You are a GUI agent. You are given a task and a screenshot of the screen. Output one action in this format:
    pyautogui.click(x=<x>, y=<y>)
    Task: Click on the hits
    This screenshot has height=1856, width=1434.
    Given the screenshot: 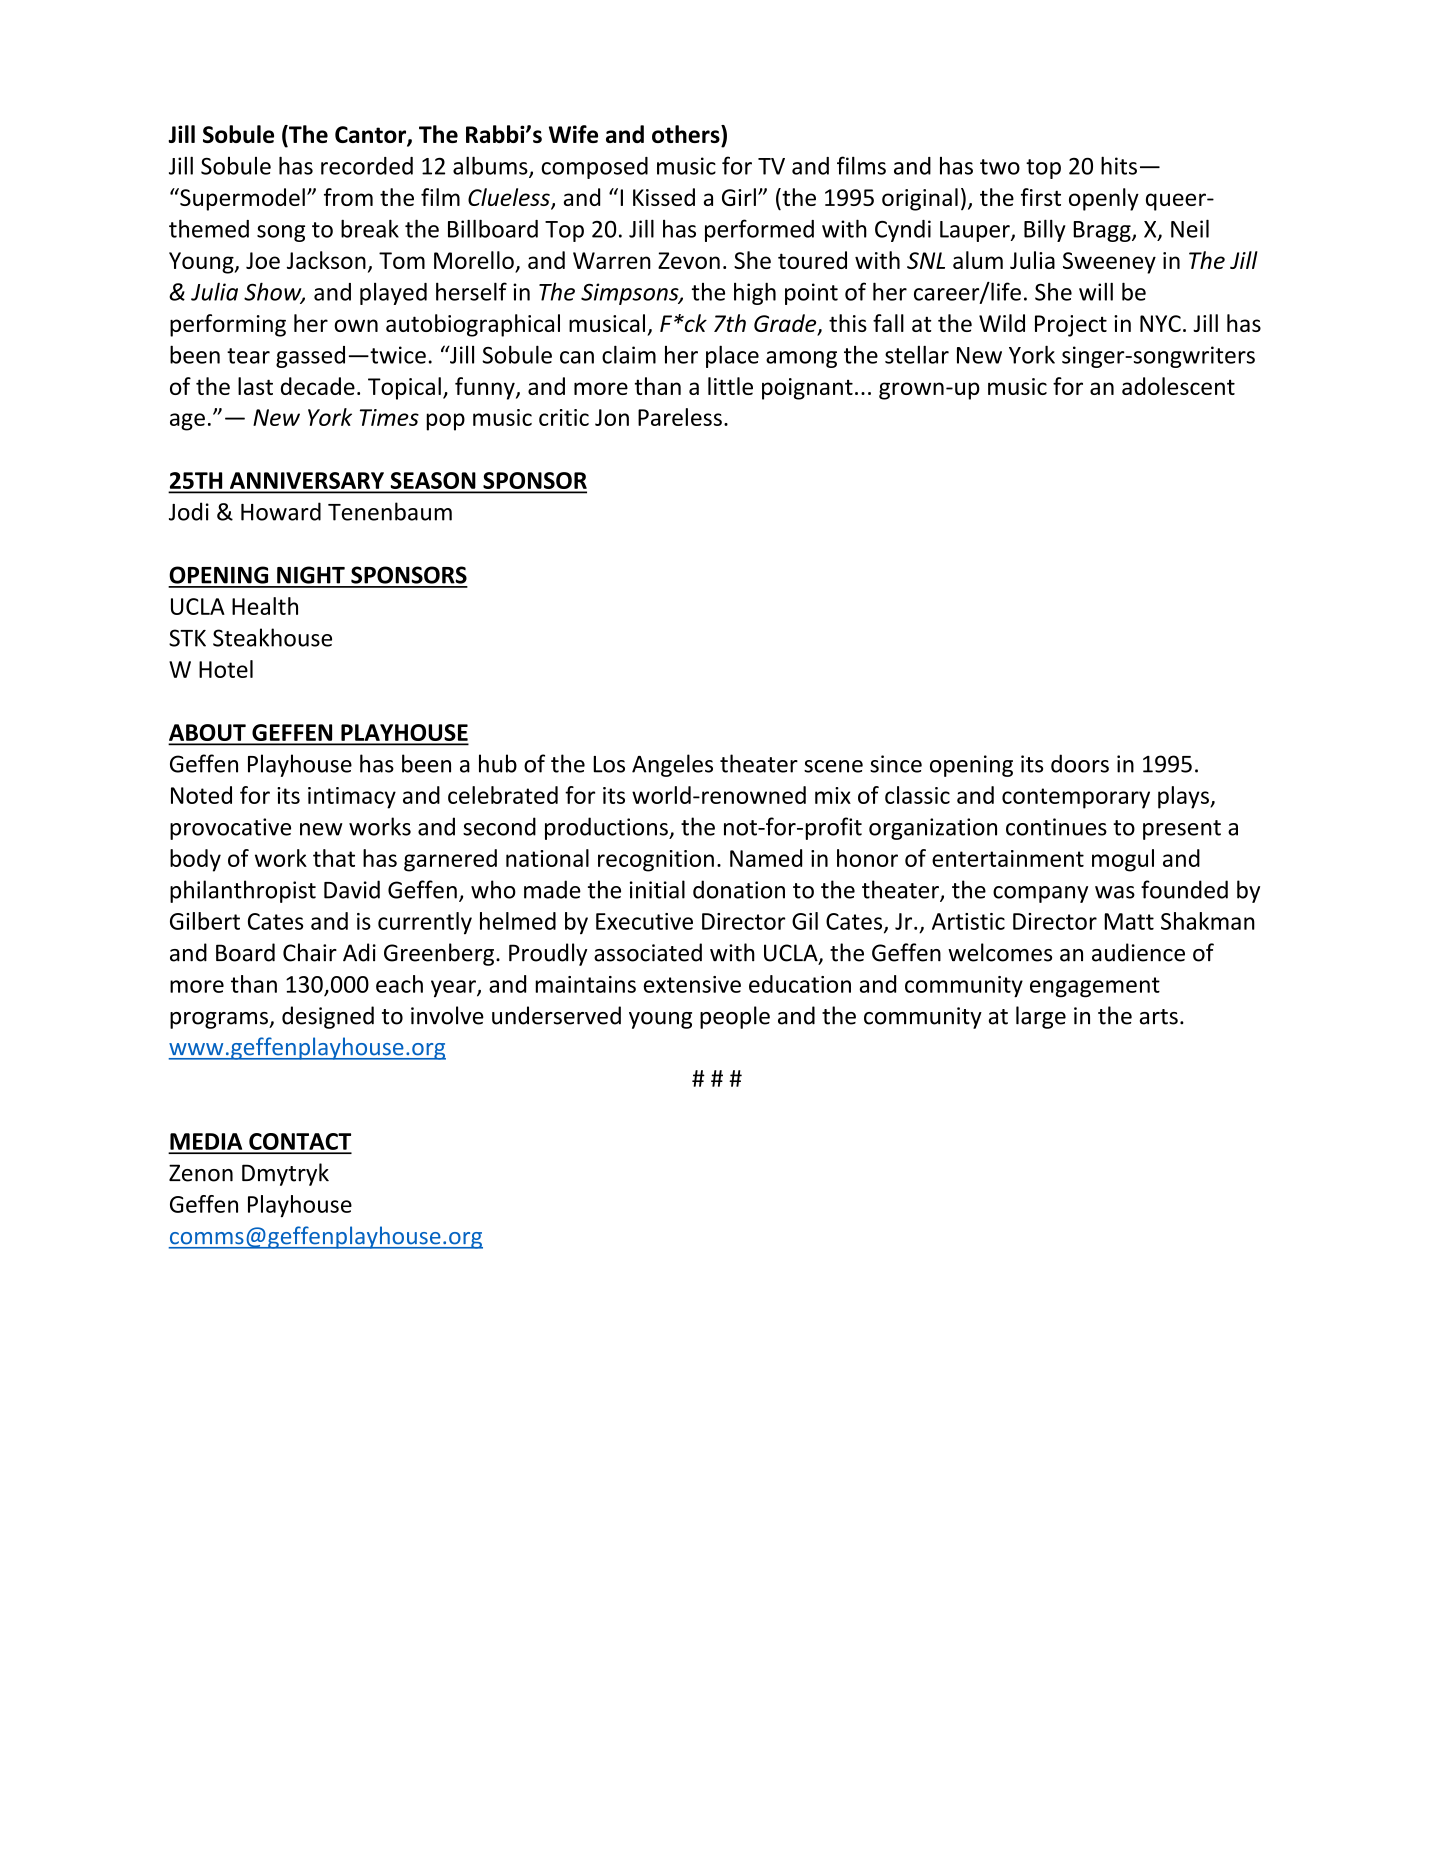 What is the action you would take?
    pyautogui.click(x=1119, y=165)
